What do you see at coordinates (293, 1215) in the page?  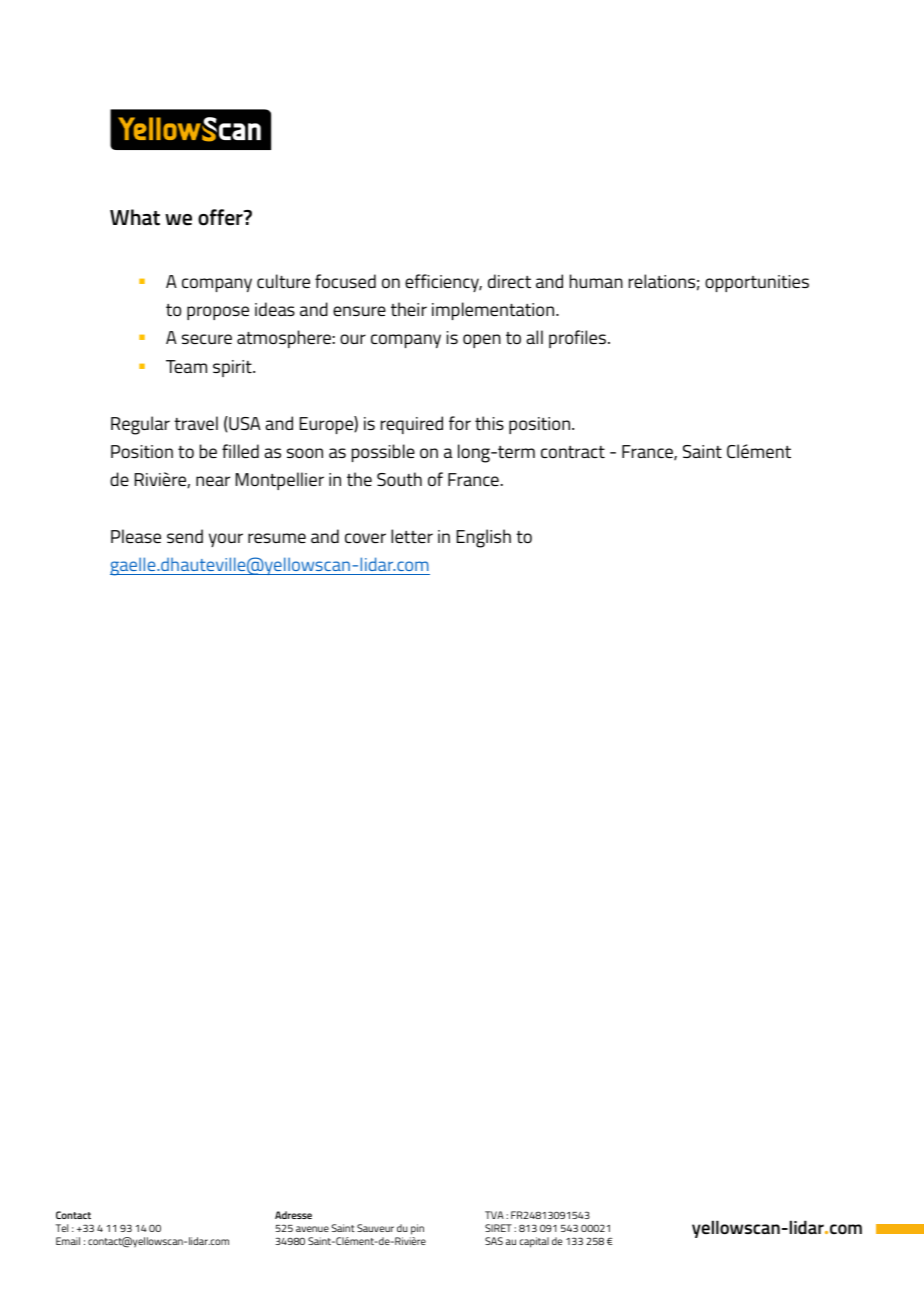 I see `Adresse` at bounding box center [293, 1215].
